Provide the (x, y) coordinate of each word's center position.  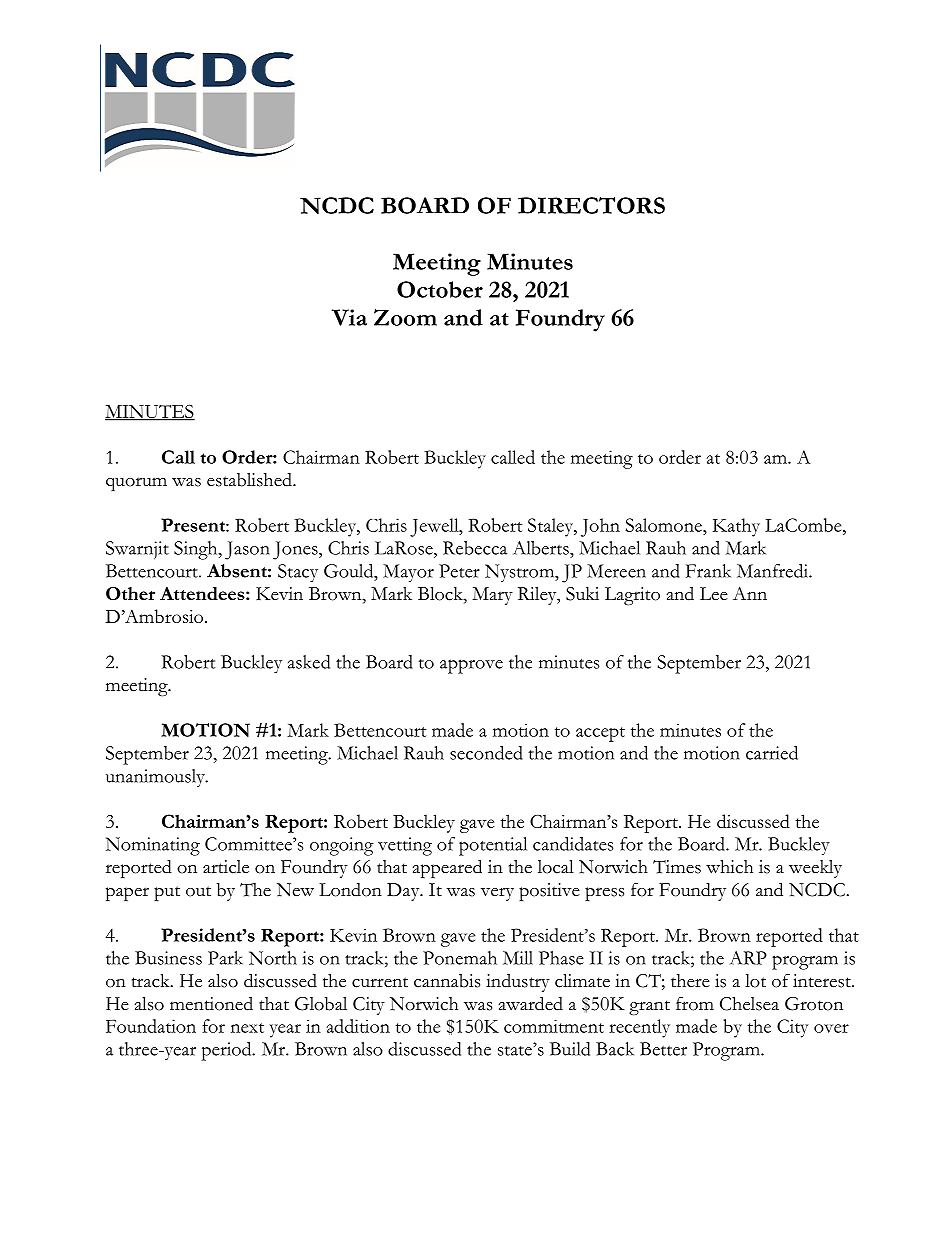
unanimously (156, 778)
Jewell (435, 527)
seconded (486, 753)
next (247, 1028)
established (250, 480)
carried (772, 753)
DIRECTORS (591, 205)
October (440, 289)
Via (349, 317)
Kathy (736, 527)
